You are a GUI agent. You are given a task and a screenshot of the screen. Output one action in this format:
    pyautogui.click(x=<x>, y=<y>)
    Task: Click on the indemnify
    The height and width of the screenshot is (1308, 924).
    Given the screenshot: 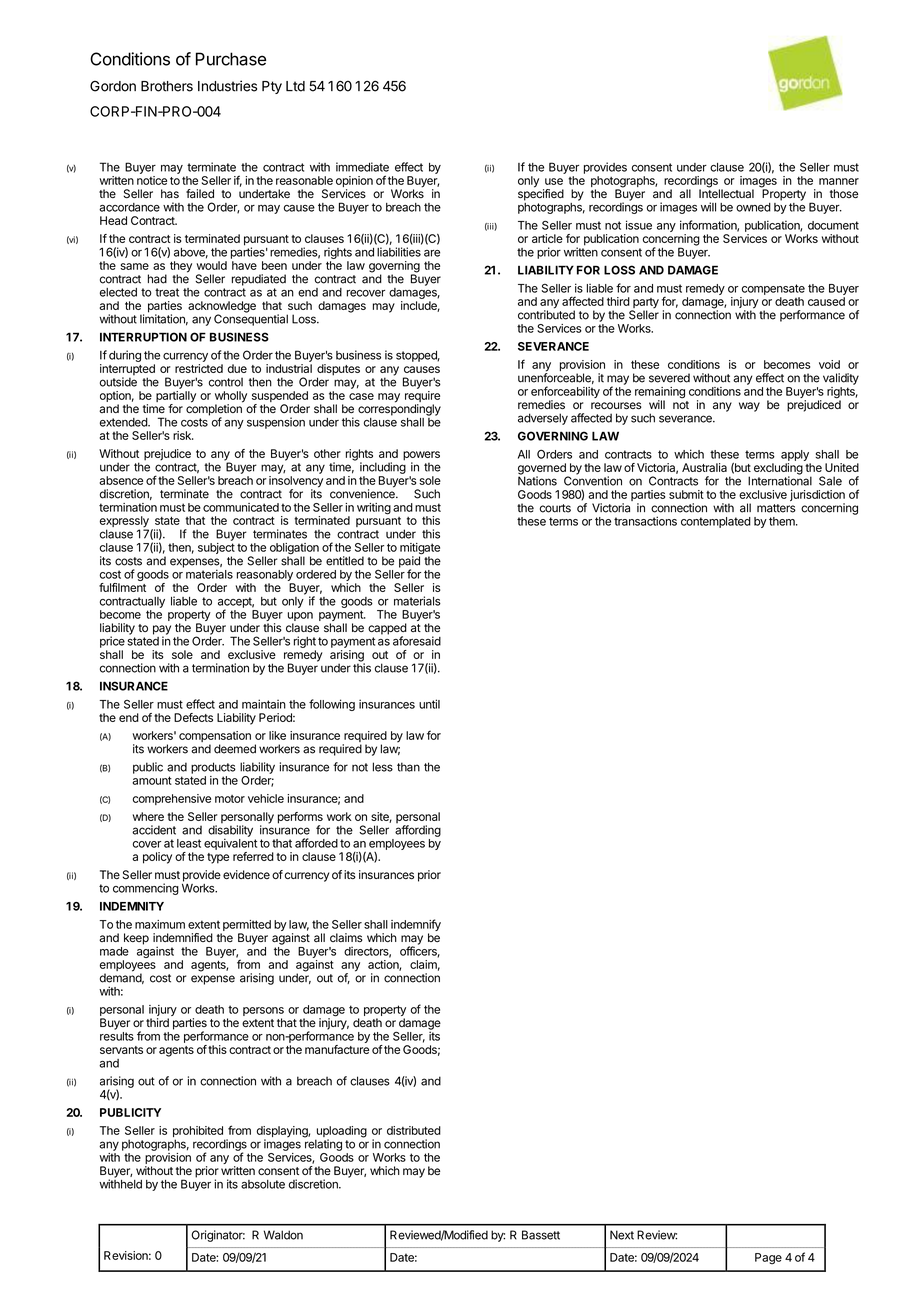 What is the action you would take?
    pyautogui.click(x=416, y=926)
